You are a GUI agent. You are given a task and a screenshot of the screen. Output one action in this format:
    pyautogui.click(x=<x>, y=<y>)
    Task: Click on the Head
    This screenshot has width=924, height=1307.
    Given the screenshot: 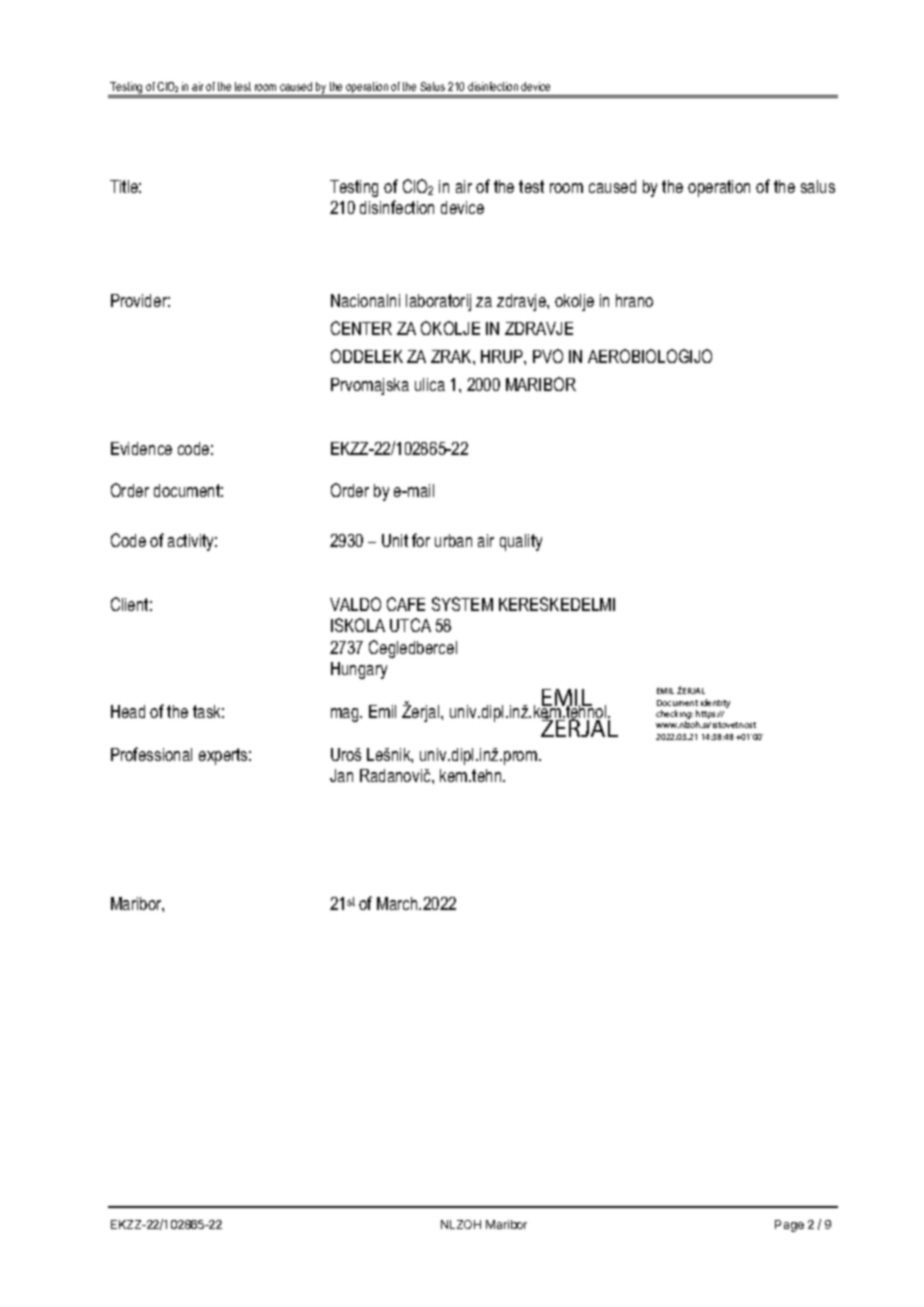 What is the action you would take?
    pyautogui.click(x=128, y=711)
